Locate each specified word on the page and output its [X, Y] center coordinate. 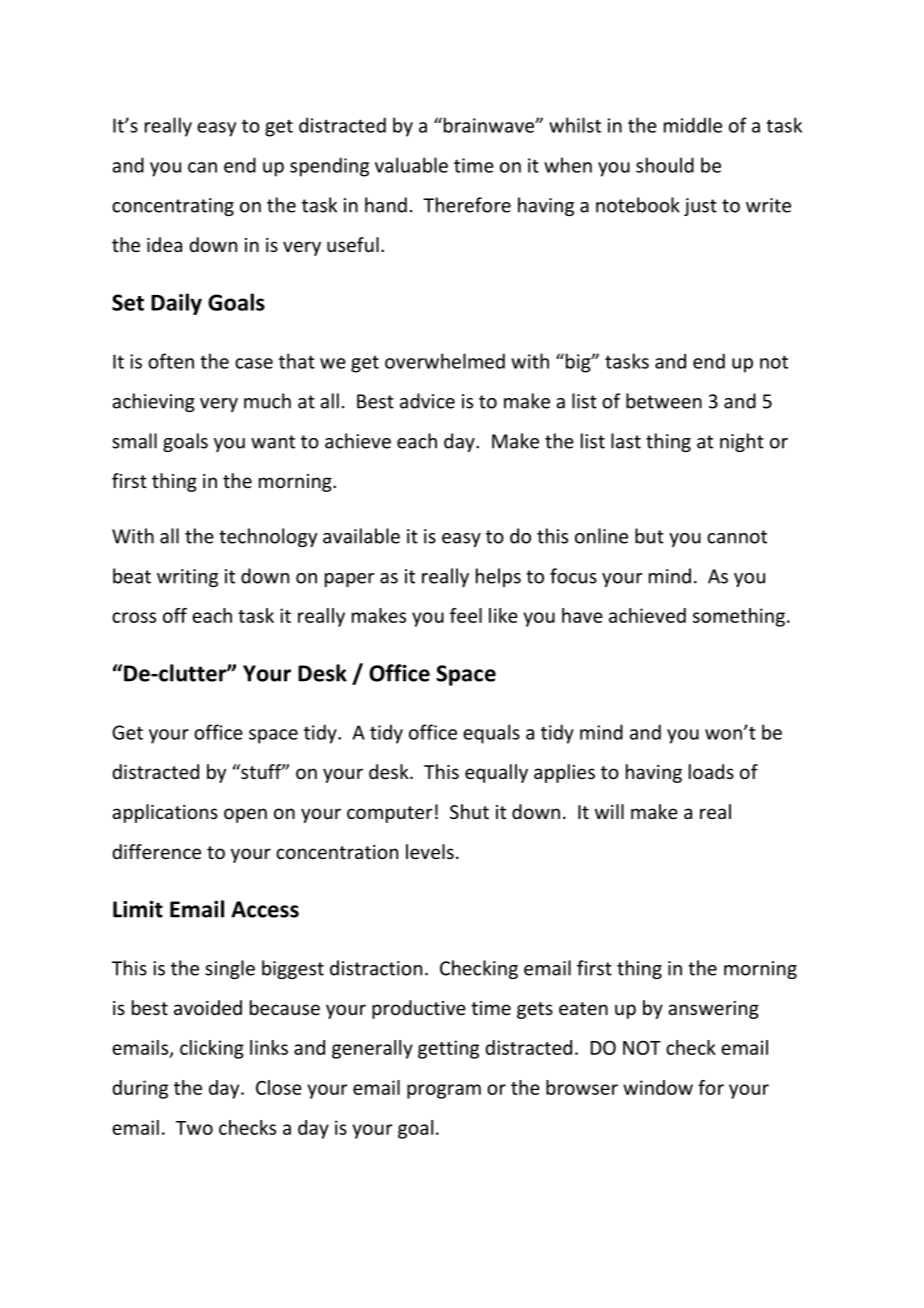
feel [466, 615]
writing [187, 578]
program [444, 1091]
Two [194, 1128]
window [658, 1087]
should [665, 165]
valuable [411, 165]
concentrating [173, 207]
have [582, 615]
